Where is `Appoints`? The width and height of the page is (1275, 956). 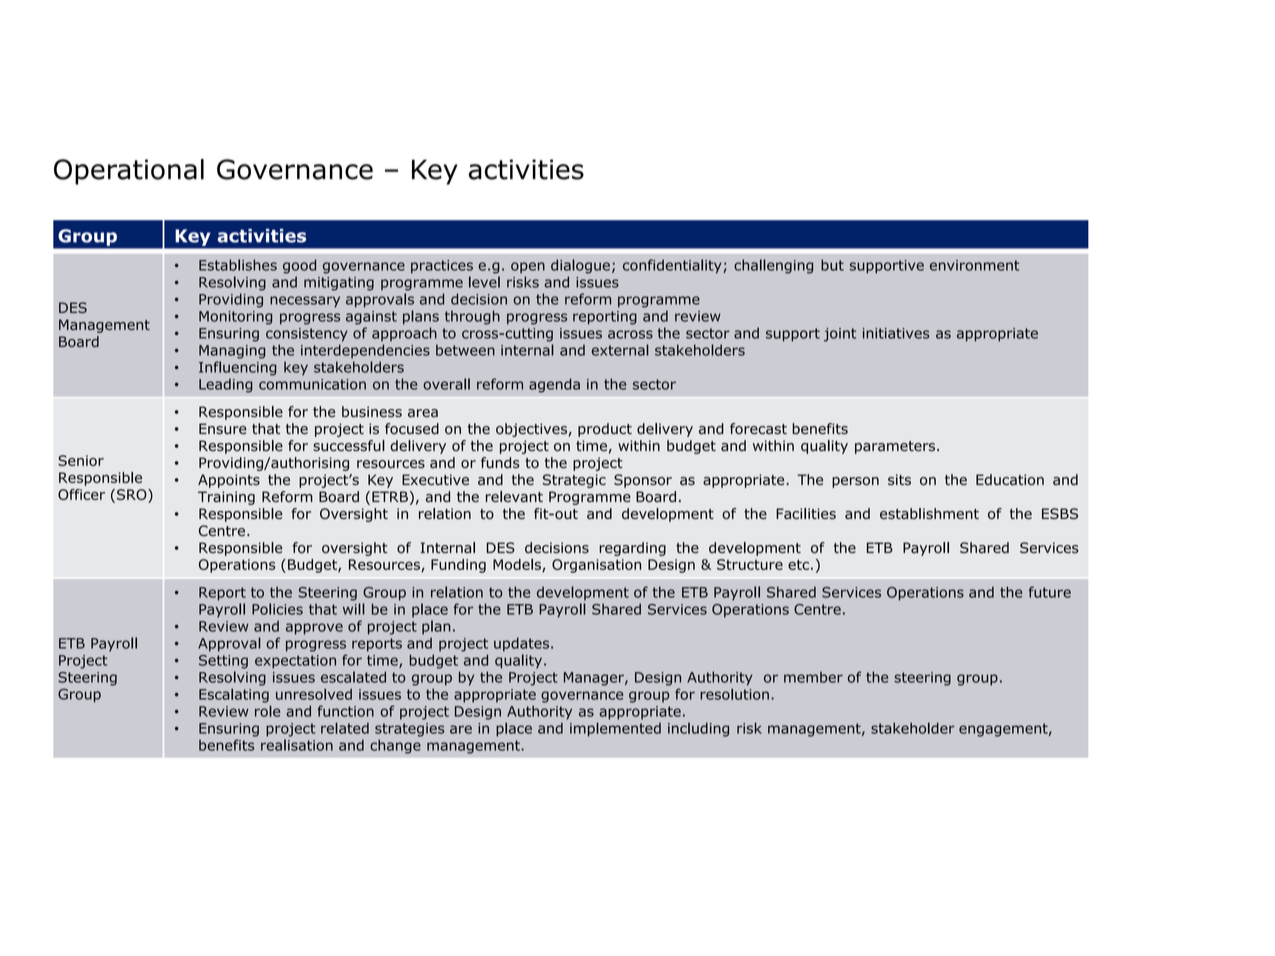 Appoints is located at coordinates (229, 481).
